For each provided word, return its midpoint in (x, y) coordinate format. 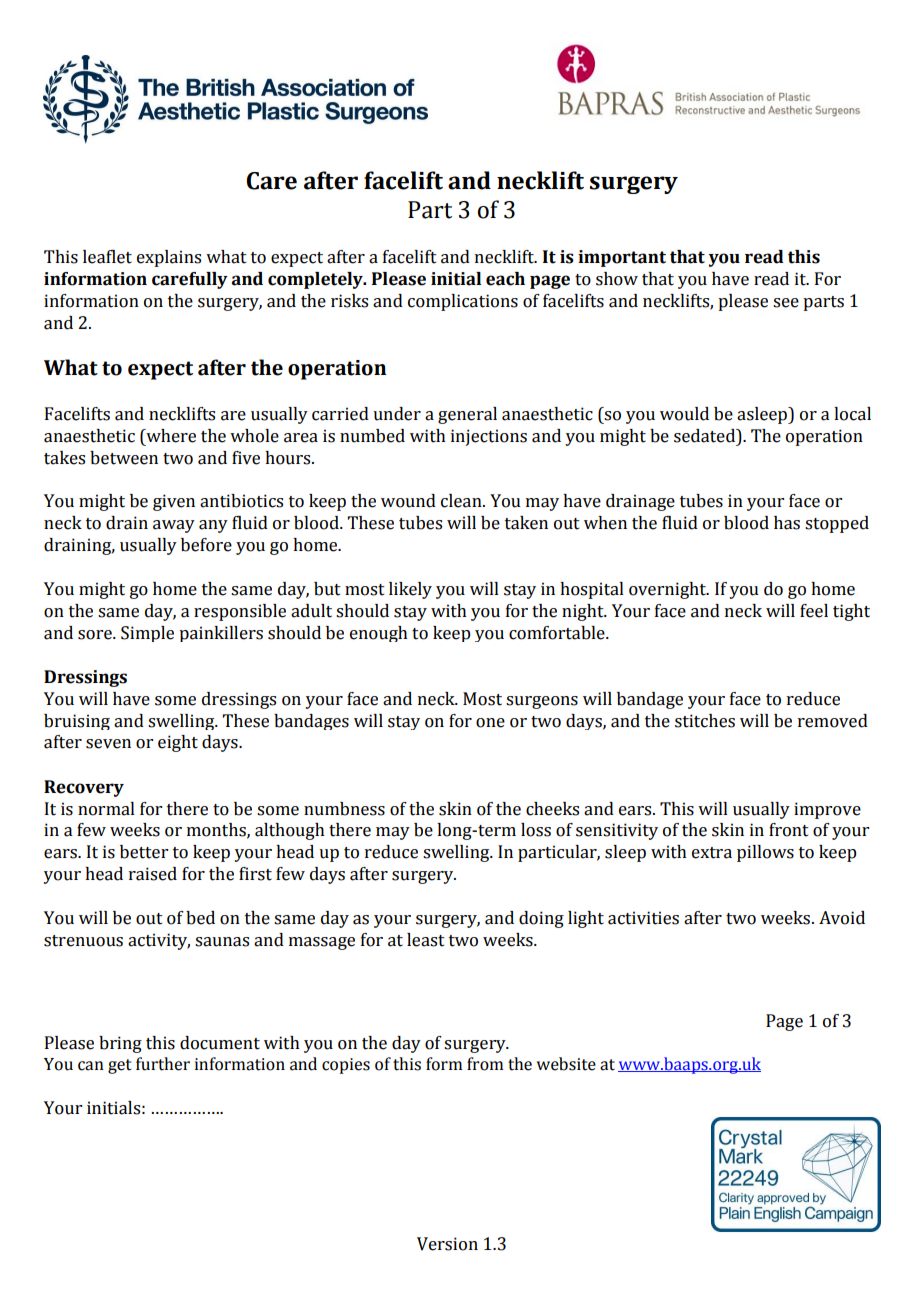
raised (153, 874)
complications (463, 302)
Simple (147, 634)
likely (410, 590)
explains (169, 258)
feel (814, 611)
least (426, 940)
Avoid (842, 918)
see (786, 303)
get (120, 1066)
